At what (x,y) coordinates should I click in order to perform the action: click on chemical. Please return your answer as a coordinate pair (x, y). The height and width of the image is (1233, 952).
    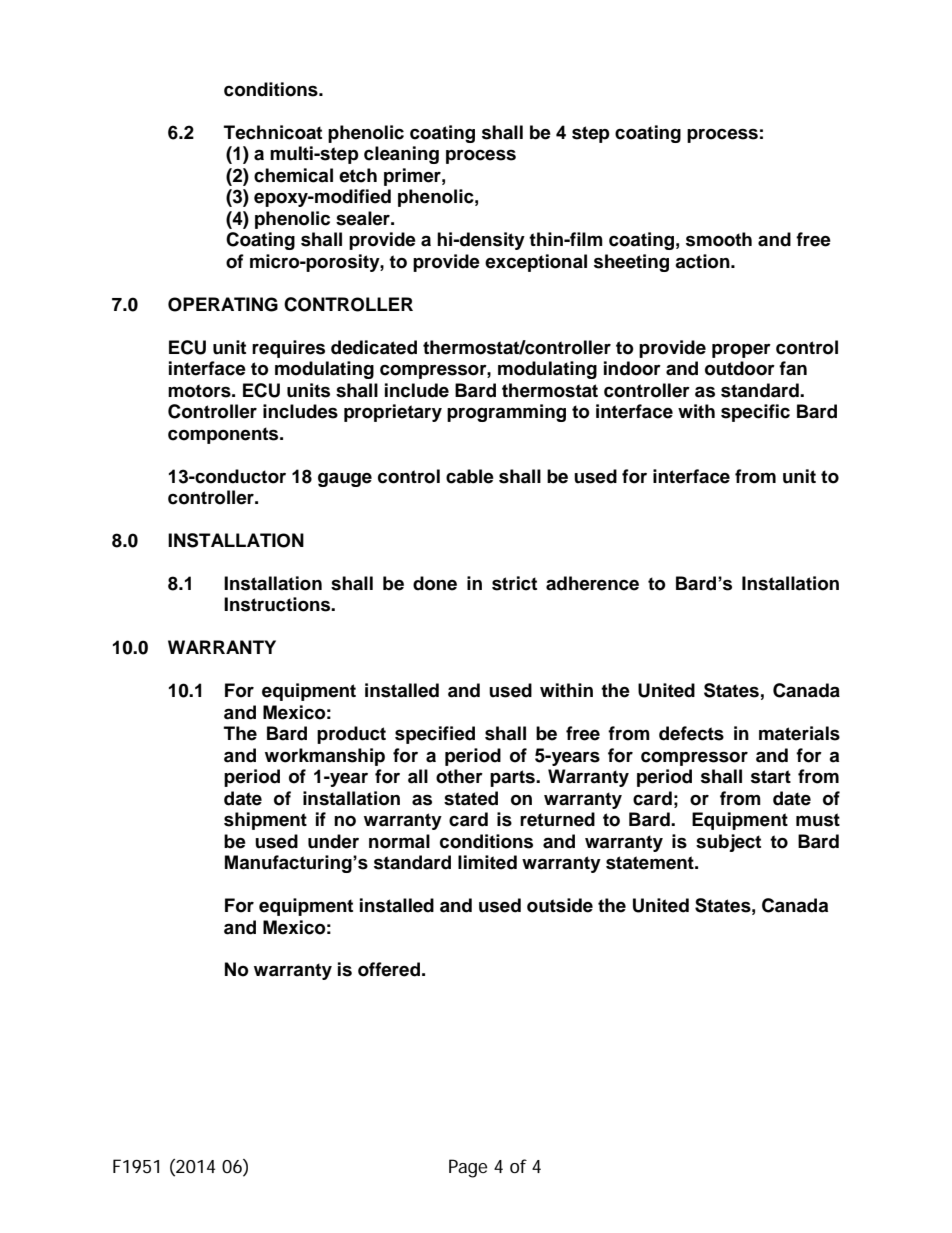
    Looking at the image, I should click on (293, 175).
